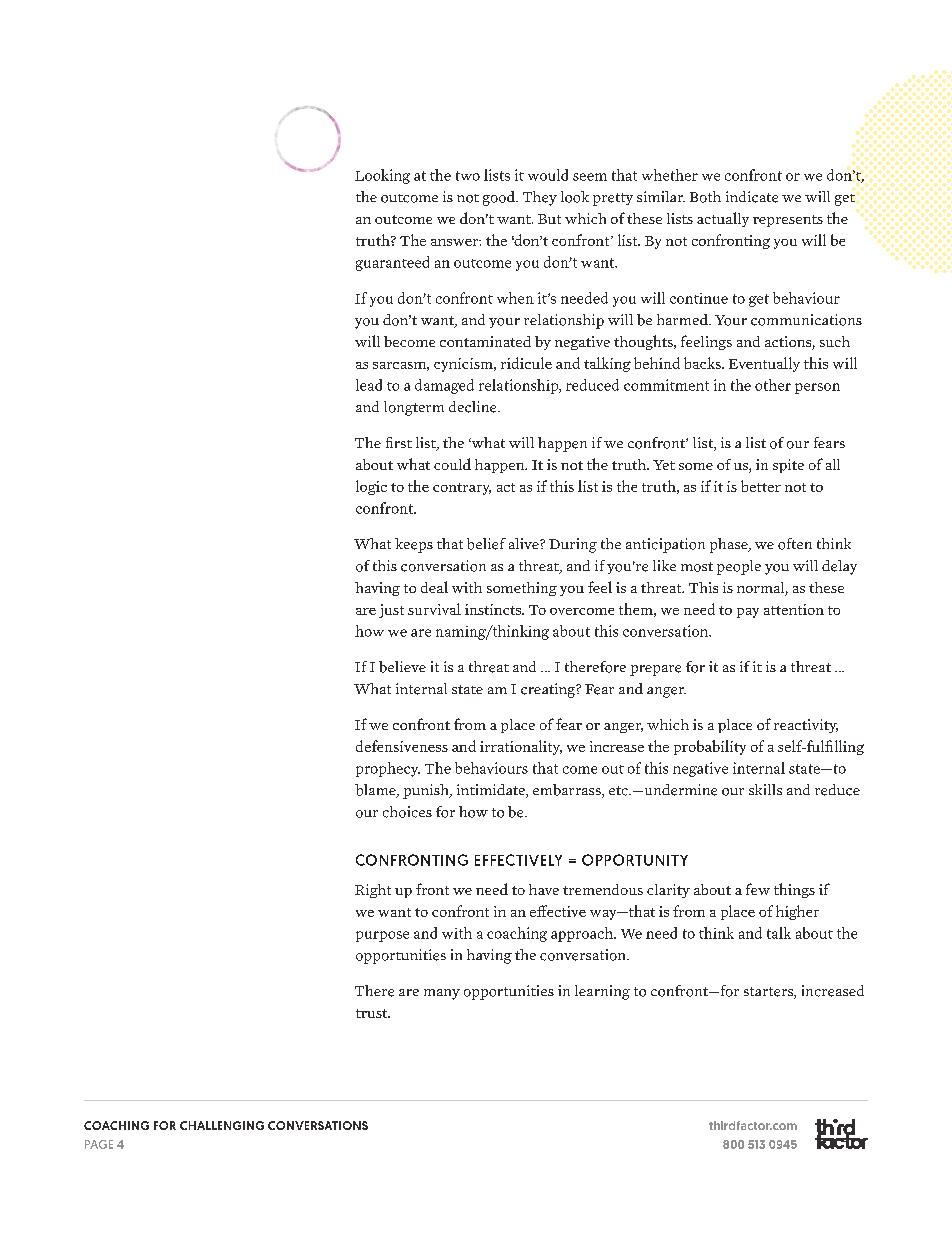 The width and height of the screenshot is (952, 1233). Describe the element at coordinates (369, 385) in the screenshot. I see `lead` at that location.
